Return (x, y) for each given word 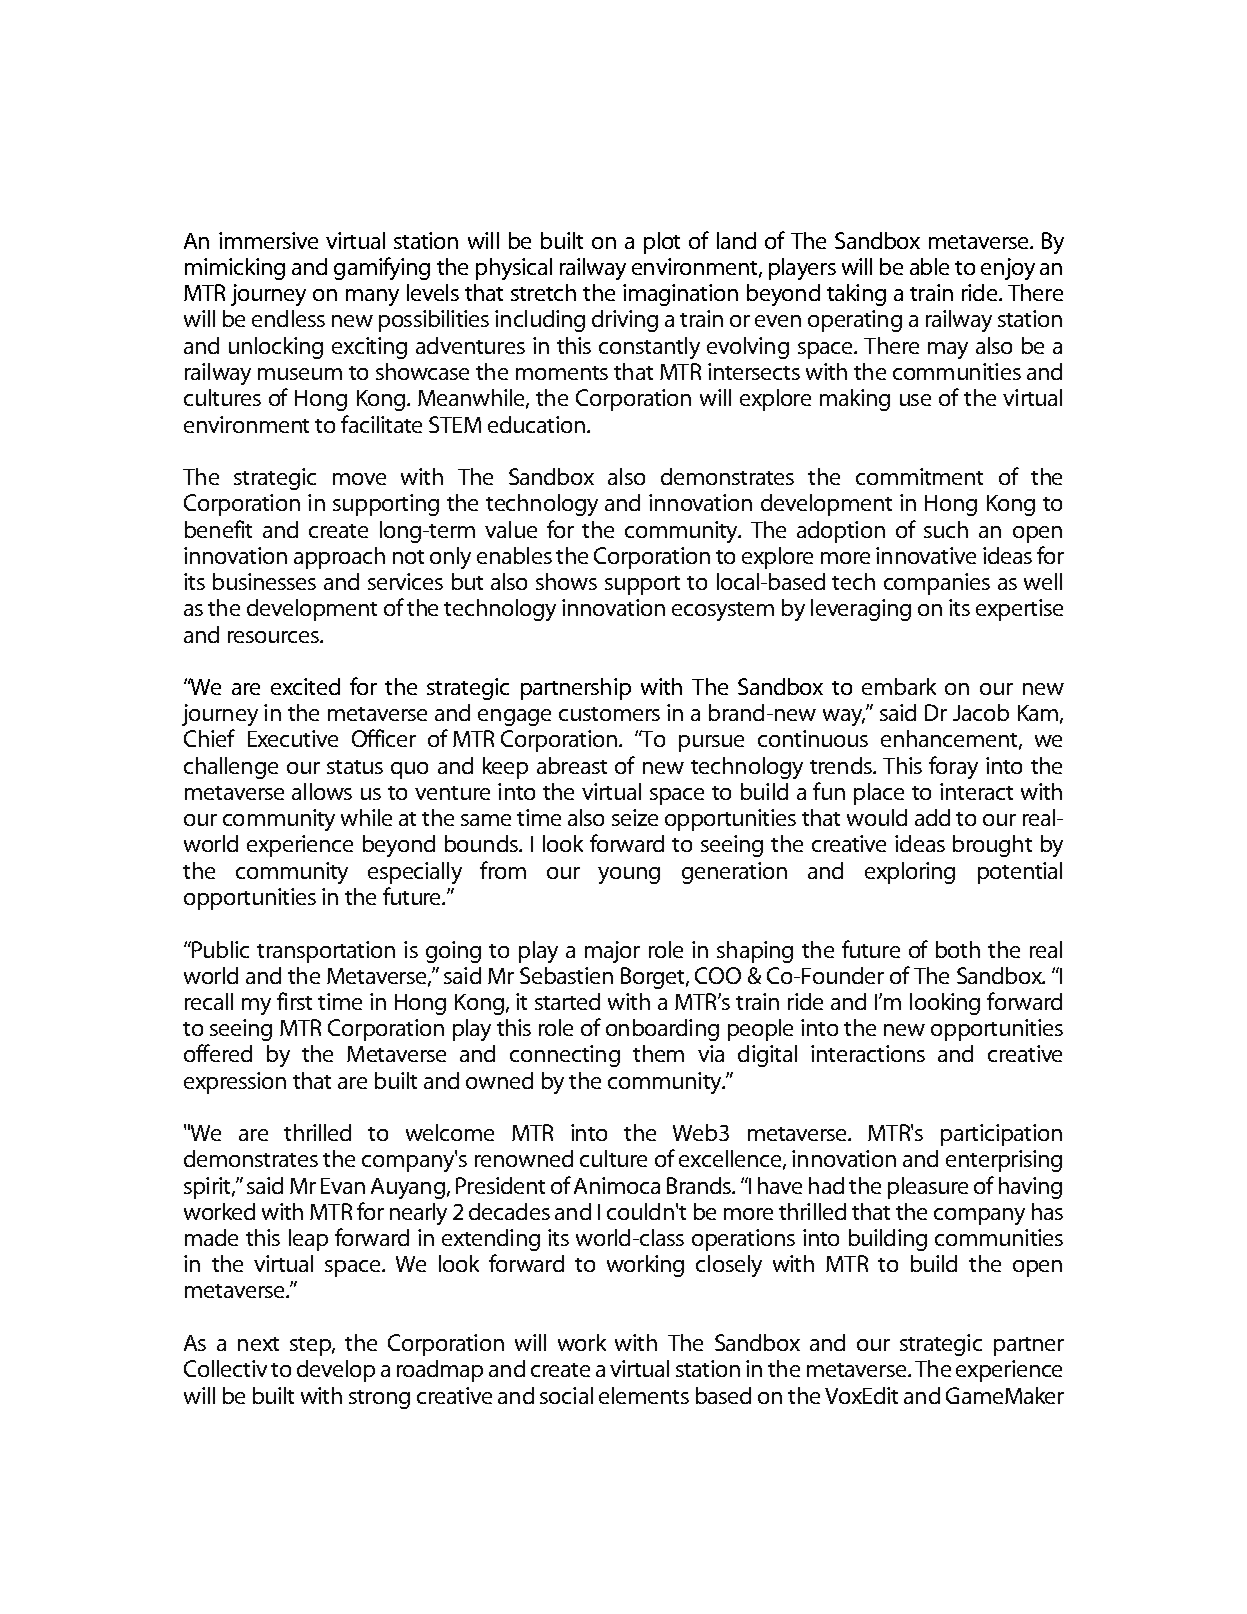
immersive (268, 240)
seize (635, 817)
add (932, 817)
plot (662, 243)
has (1047, 1211)
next (258, 1344)
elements (644, 1395)
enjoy (1008, 269)
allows (322, 791)
